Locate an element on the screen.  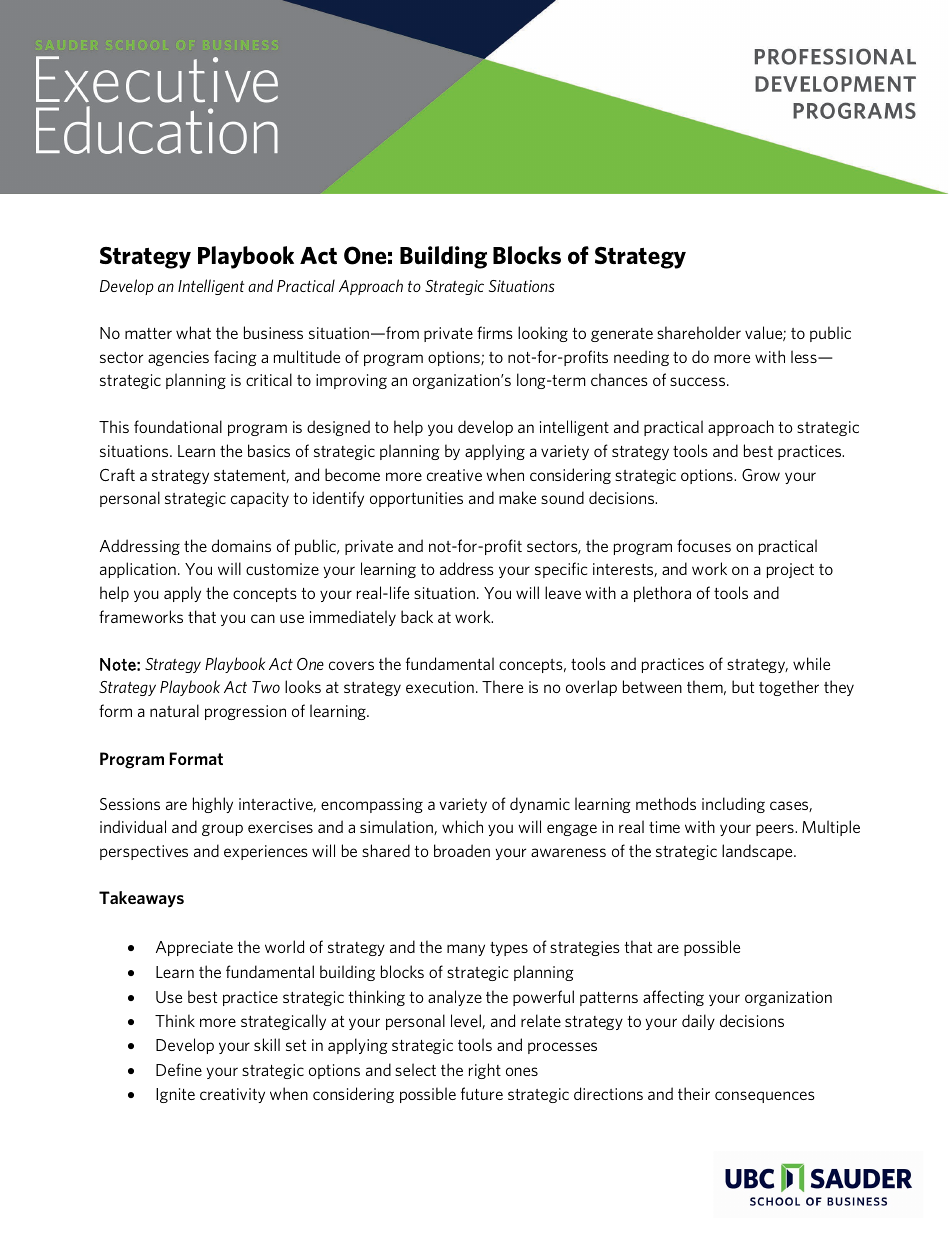
peers is located at coordinates (776, 830).
